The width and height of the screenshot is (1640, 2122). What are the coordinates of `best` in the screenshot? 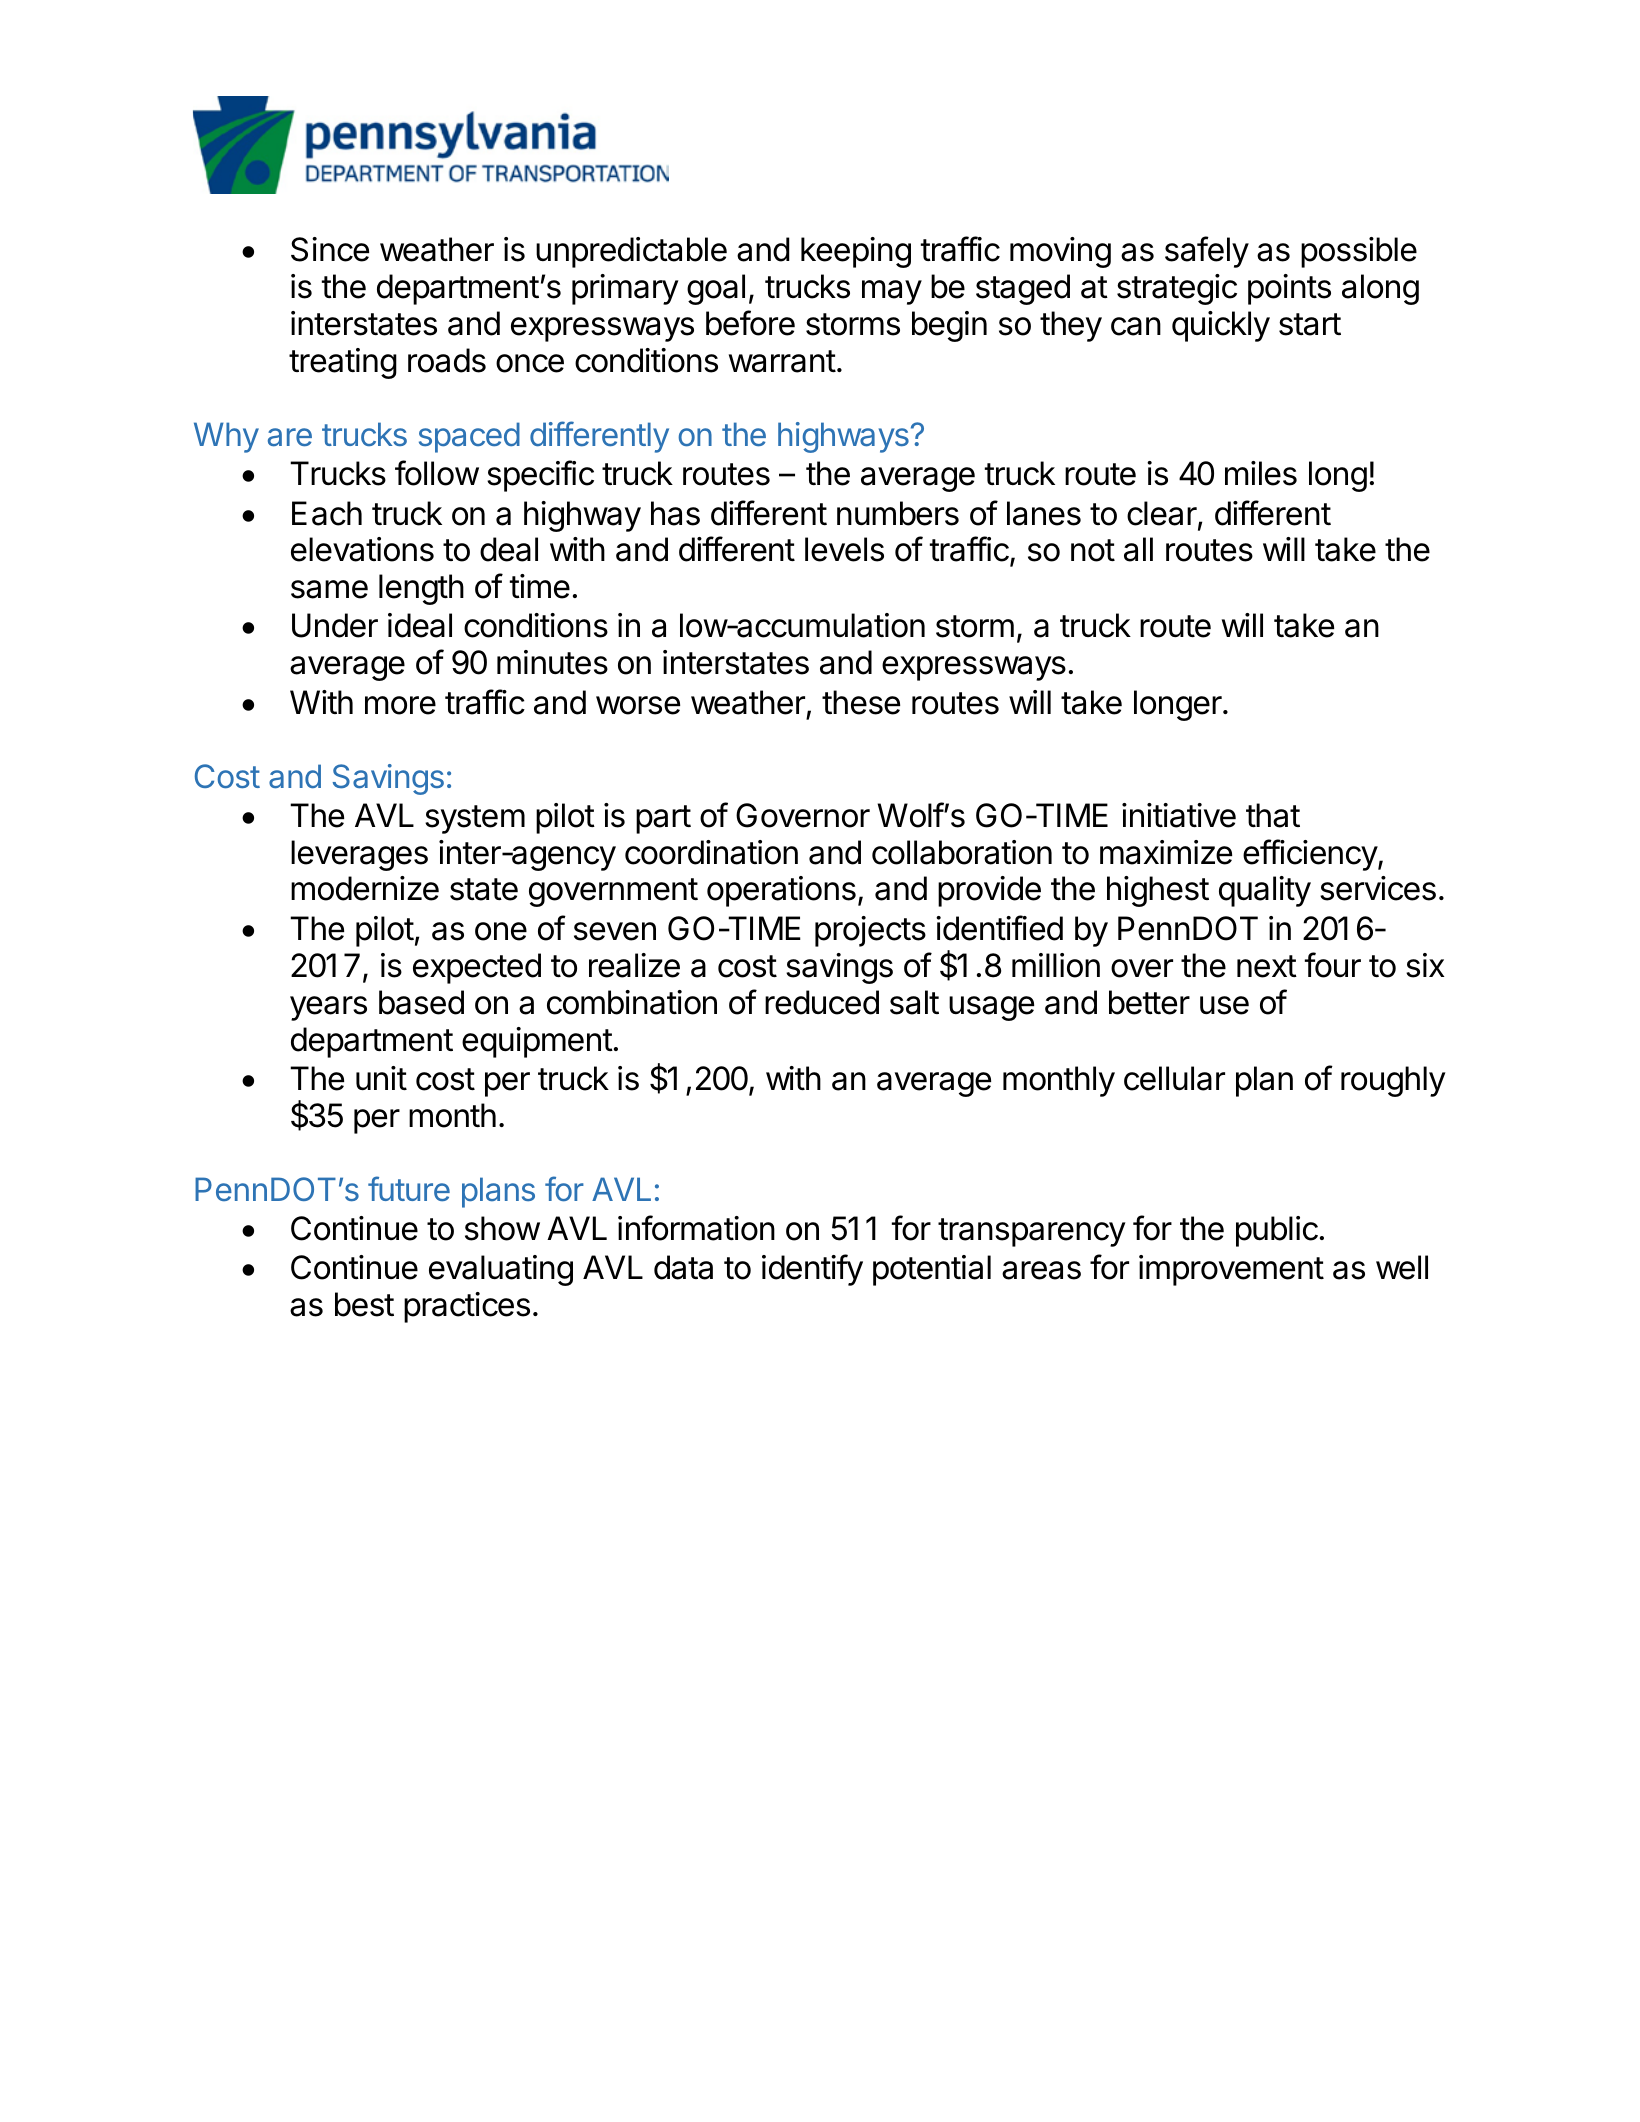 It's located at (364, 1304).
